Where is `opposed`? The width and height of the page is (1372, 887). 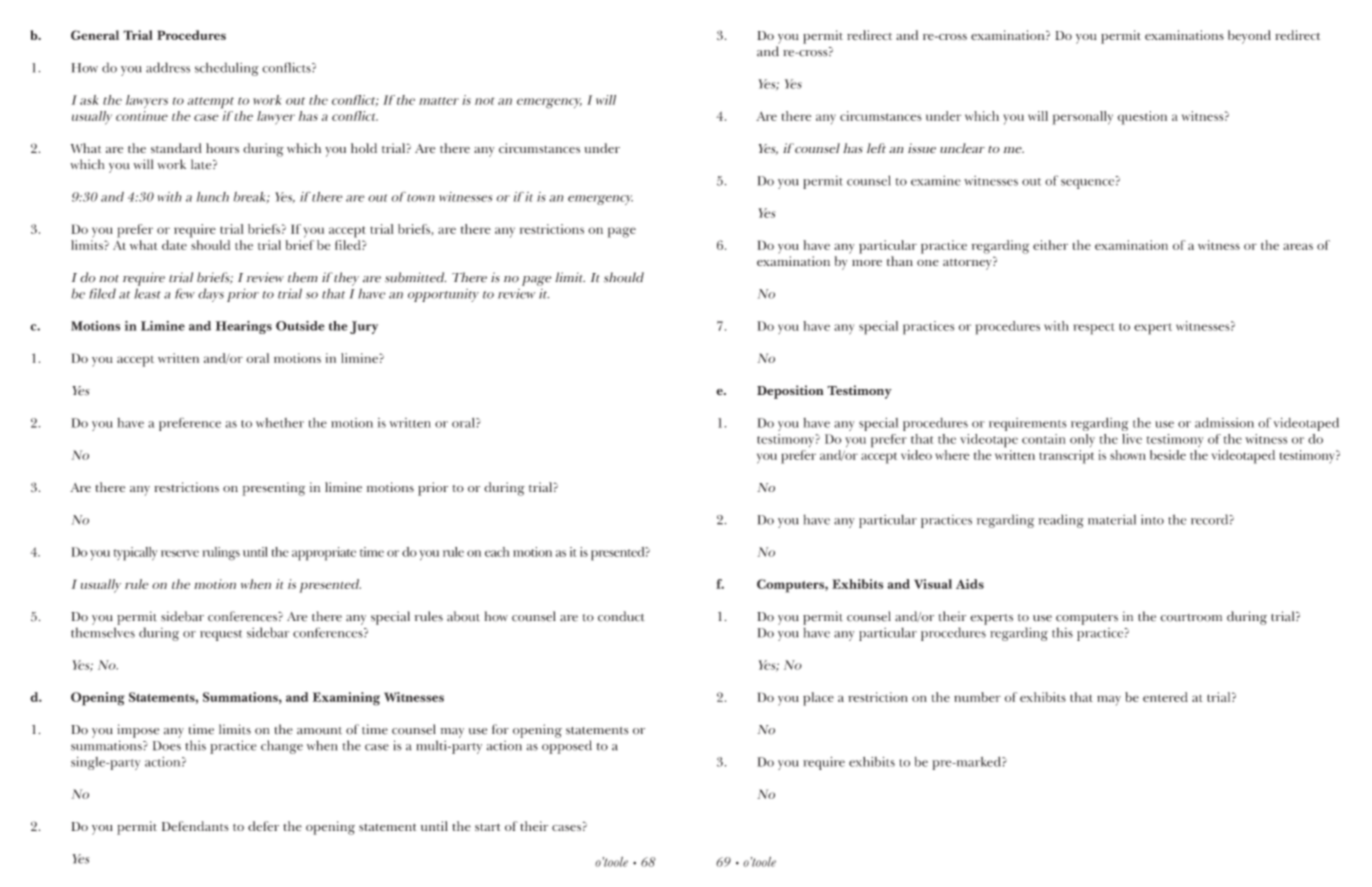 opposed is located at coordinates (567, 747).
